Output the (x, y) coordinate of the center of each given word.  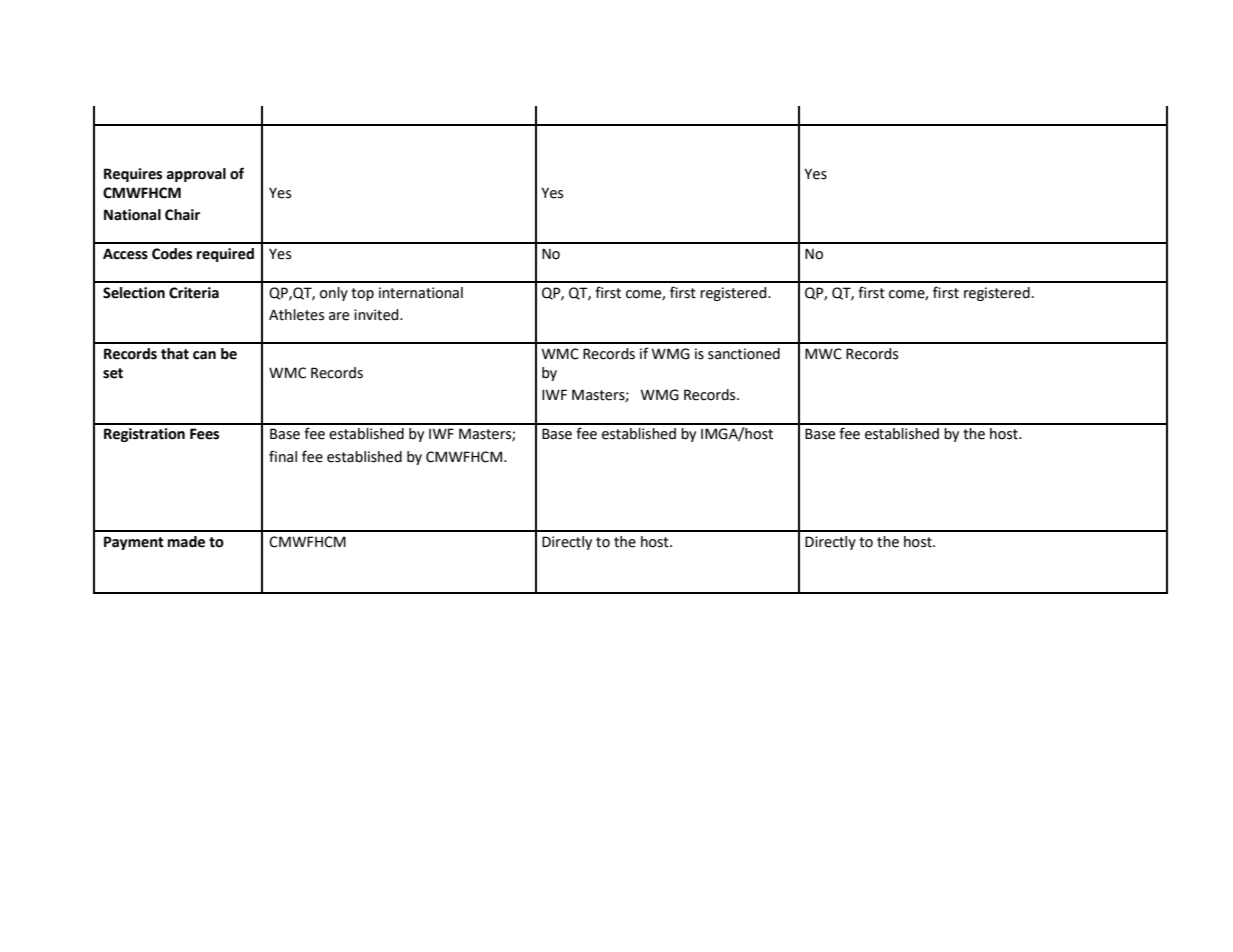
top (362, 294)
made (186, 542)
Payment (134, 543)
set (113, 373)
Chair (182, 215)
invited (377, 315)
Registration (144, 435)
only (334, 294)
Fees (204, 434)
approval (196, 175)
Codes (172, 254)
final (283, 456)
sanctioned (744, 354)
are (339, 316)
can (204, 355)
